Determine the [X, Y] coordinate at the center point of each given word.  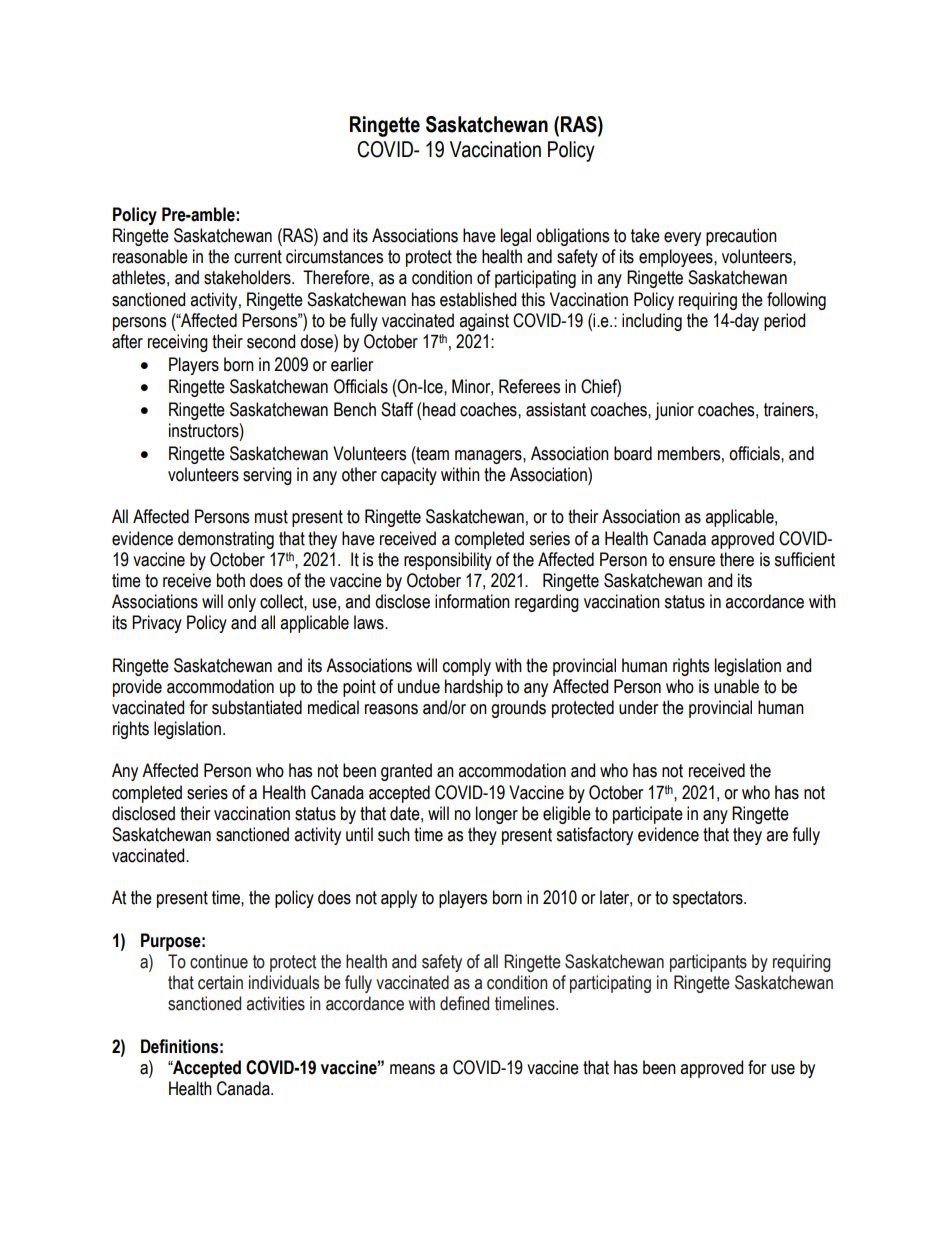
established [478, 299]
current [258, 257]
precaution [741, 237]
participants [708, 963]
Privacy [157, 624]
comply [467, 667]
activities [275, 1003]
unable [736, 686]
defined [464, 1003]
